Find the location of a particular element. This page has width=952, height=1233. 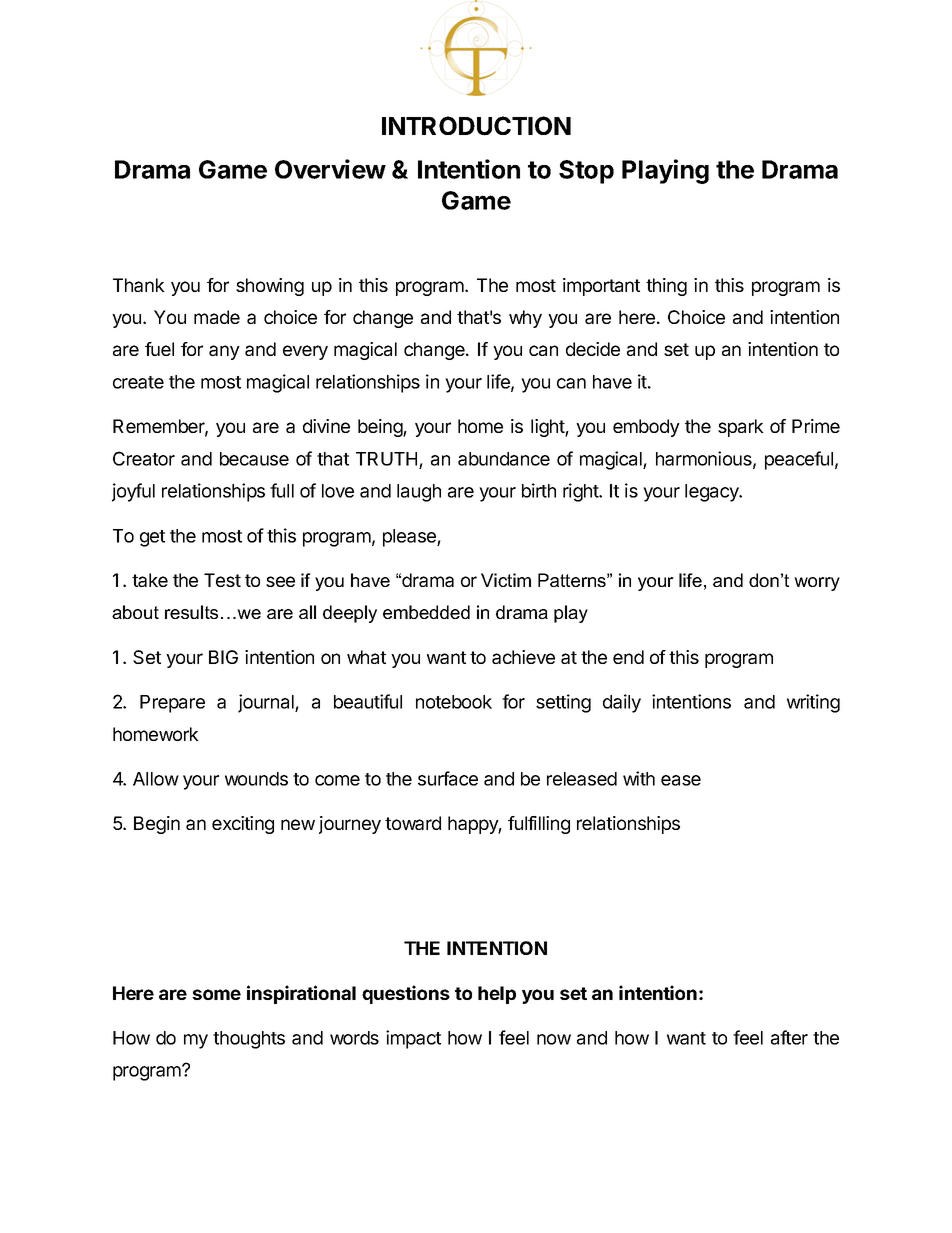

why is located at coordinates (525, 319).
